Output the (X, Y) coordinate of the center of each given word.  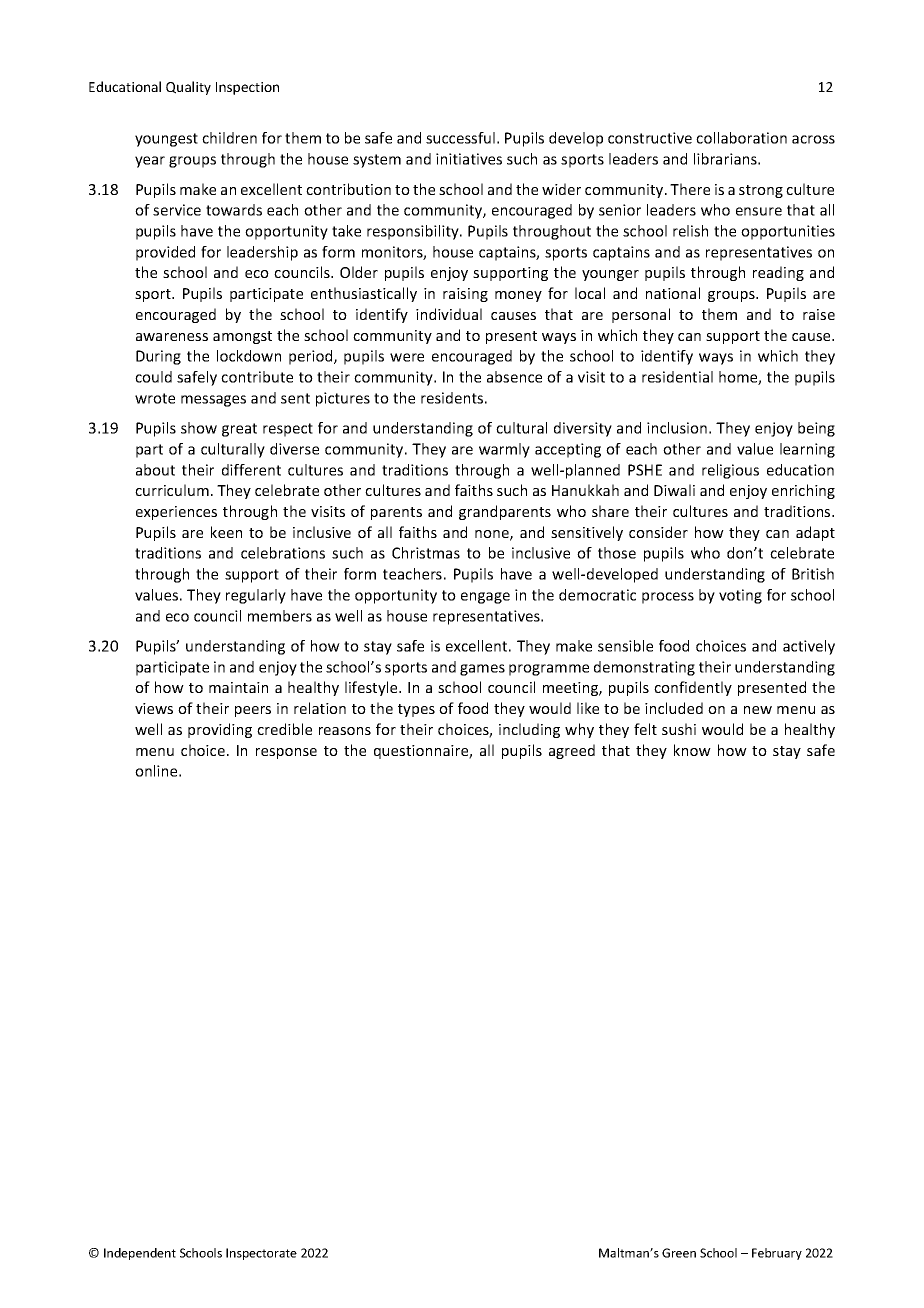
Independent (140, 1254)
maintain (238, 687)
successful (460, 138)
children (229, 138)
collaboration (741, 138)
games (482, 670)
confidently (693, 688)
